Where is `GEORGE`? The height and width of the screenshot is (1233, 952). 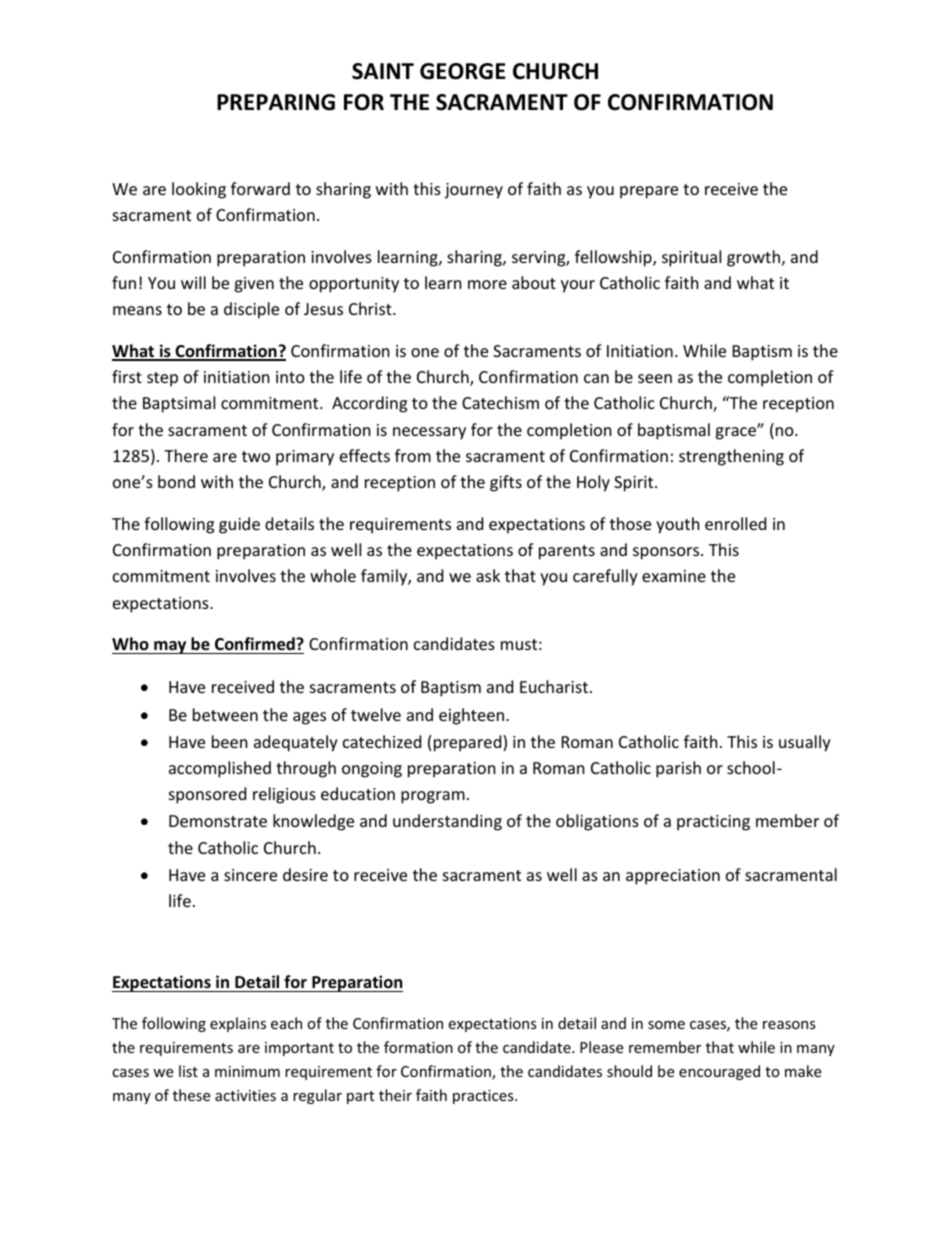 GEORGE is located at coordinates (463, 71).
